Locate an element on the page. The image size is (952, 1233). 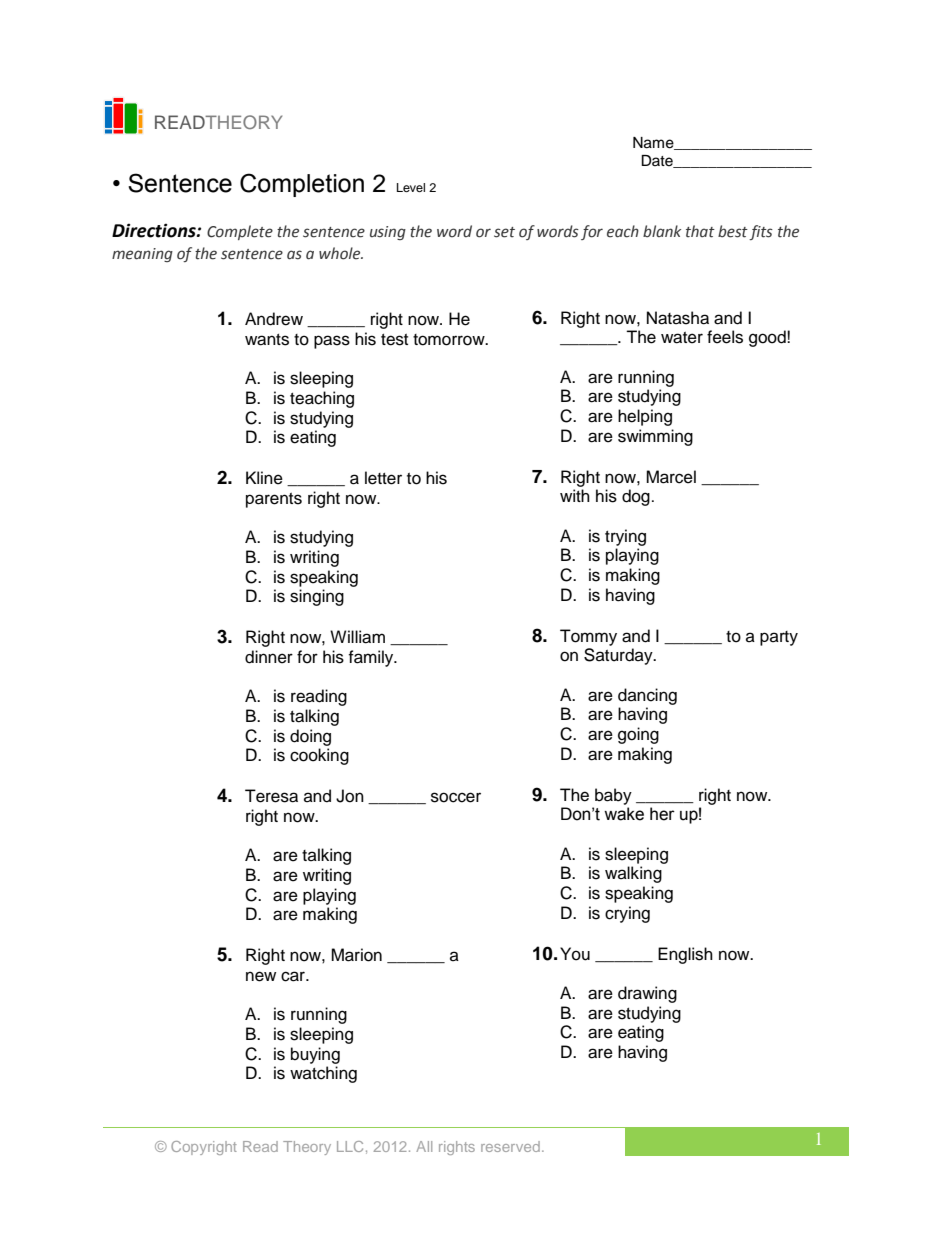
dancing is located at coordinates (647, 696).
